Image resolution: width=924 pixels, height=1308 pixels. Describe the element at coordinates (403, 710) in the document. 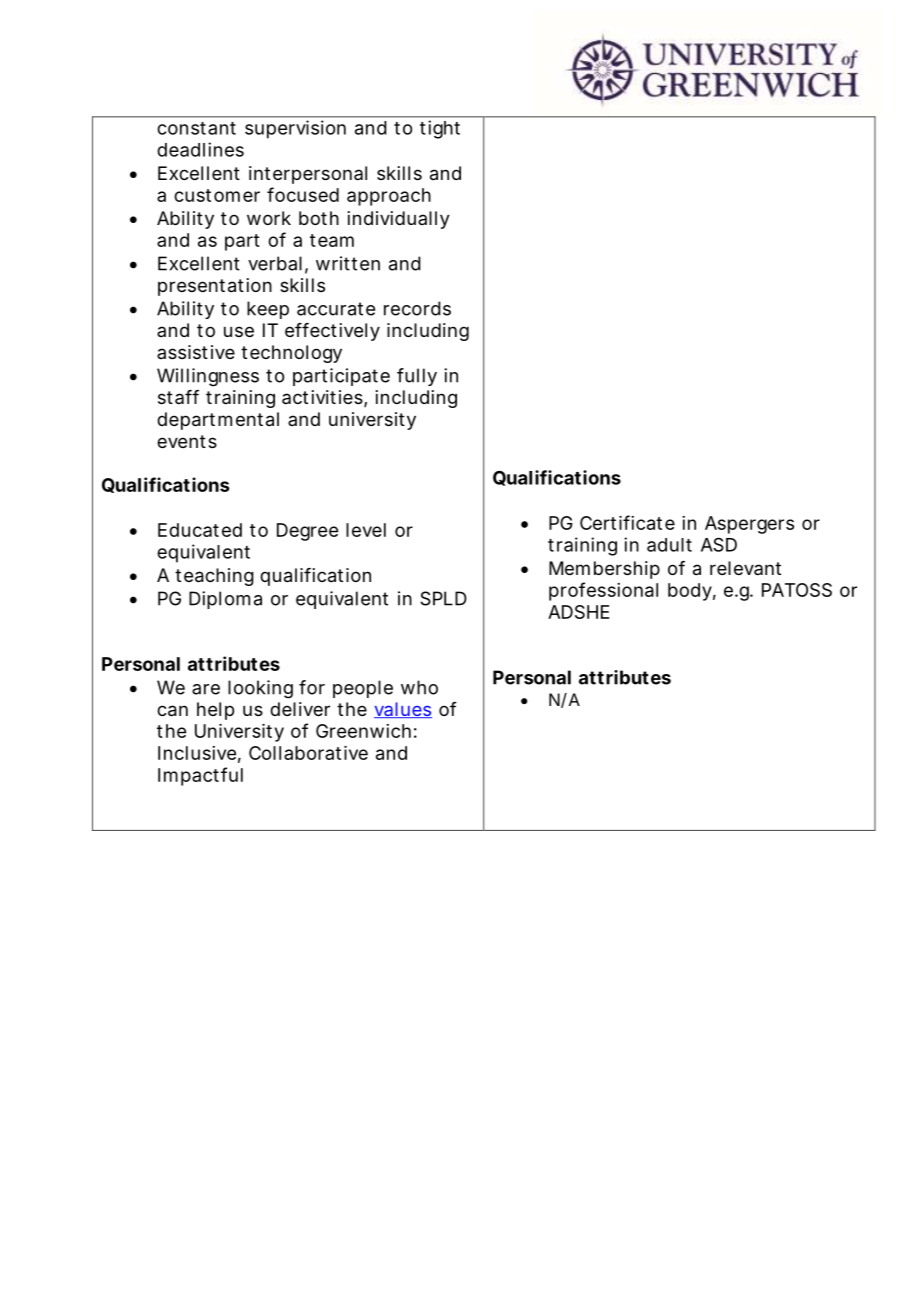

I see `values` at that location.
